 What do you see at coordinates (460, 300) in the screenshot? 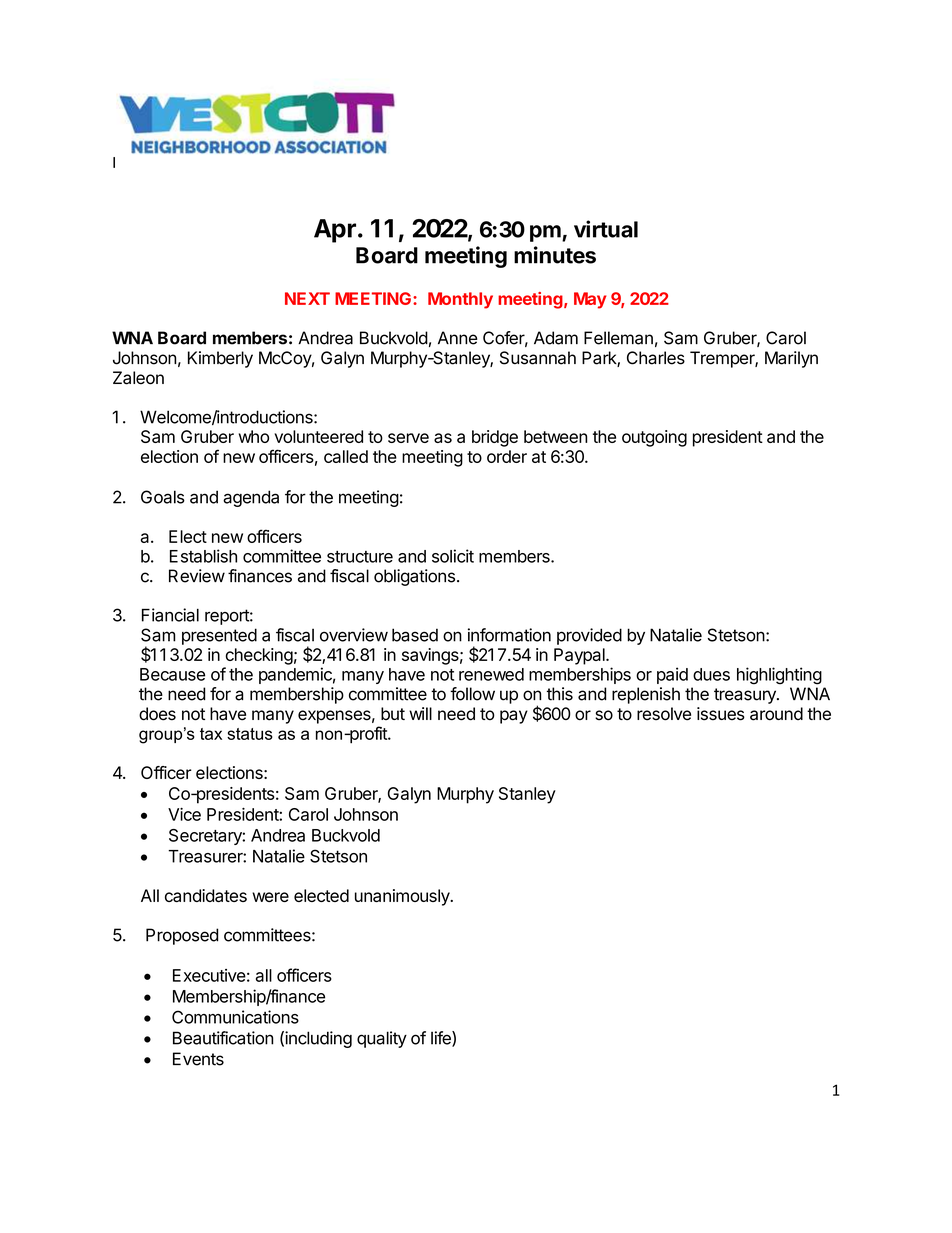
I see `Monthly` at bounding box center [460, 300].
